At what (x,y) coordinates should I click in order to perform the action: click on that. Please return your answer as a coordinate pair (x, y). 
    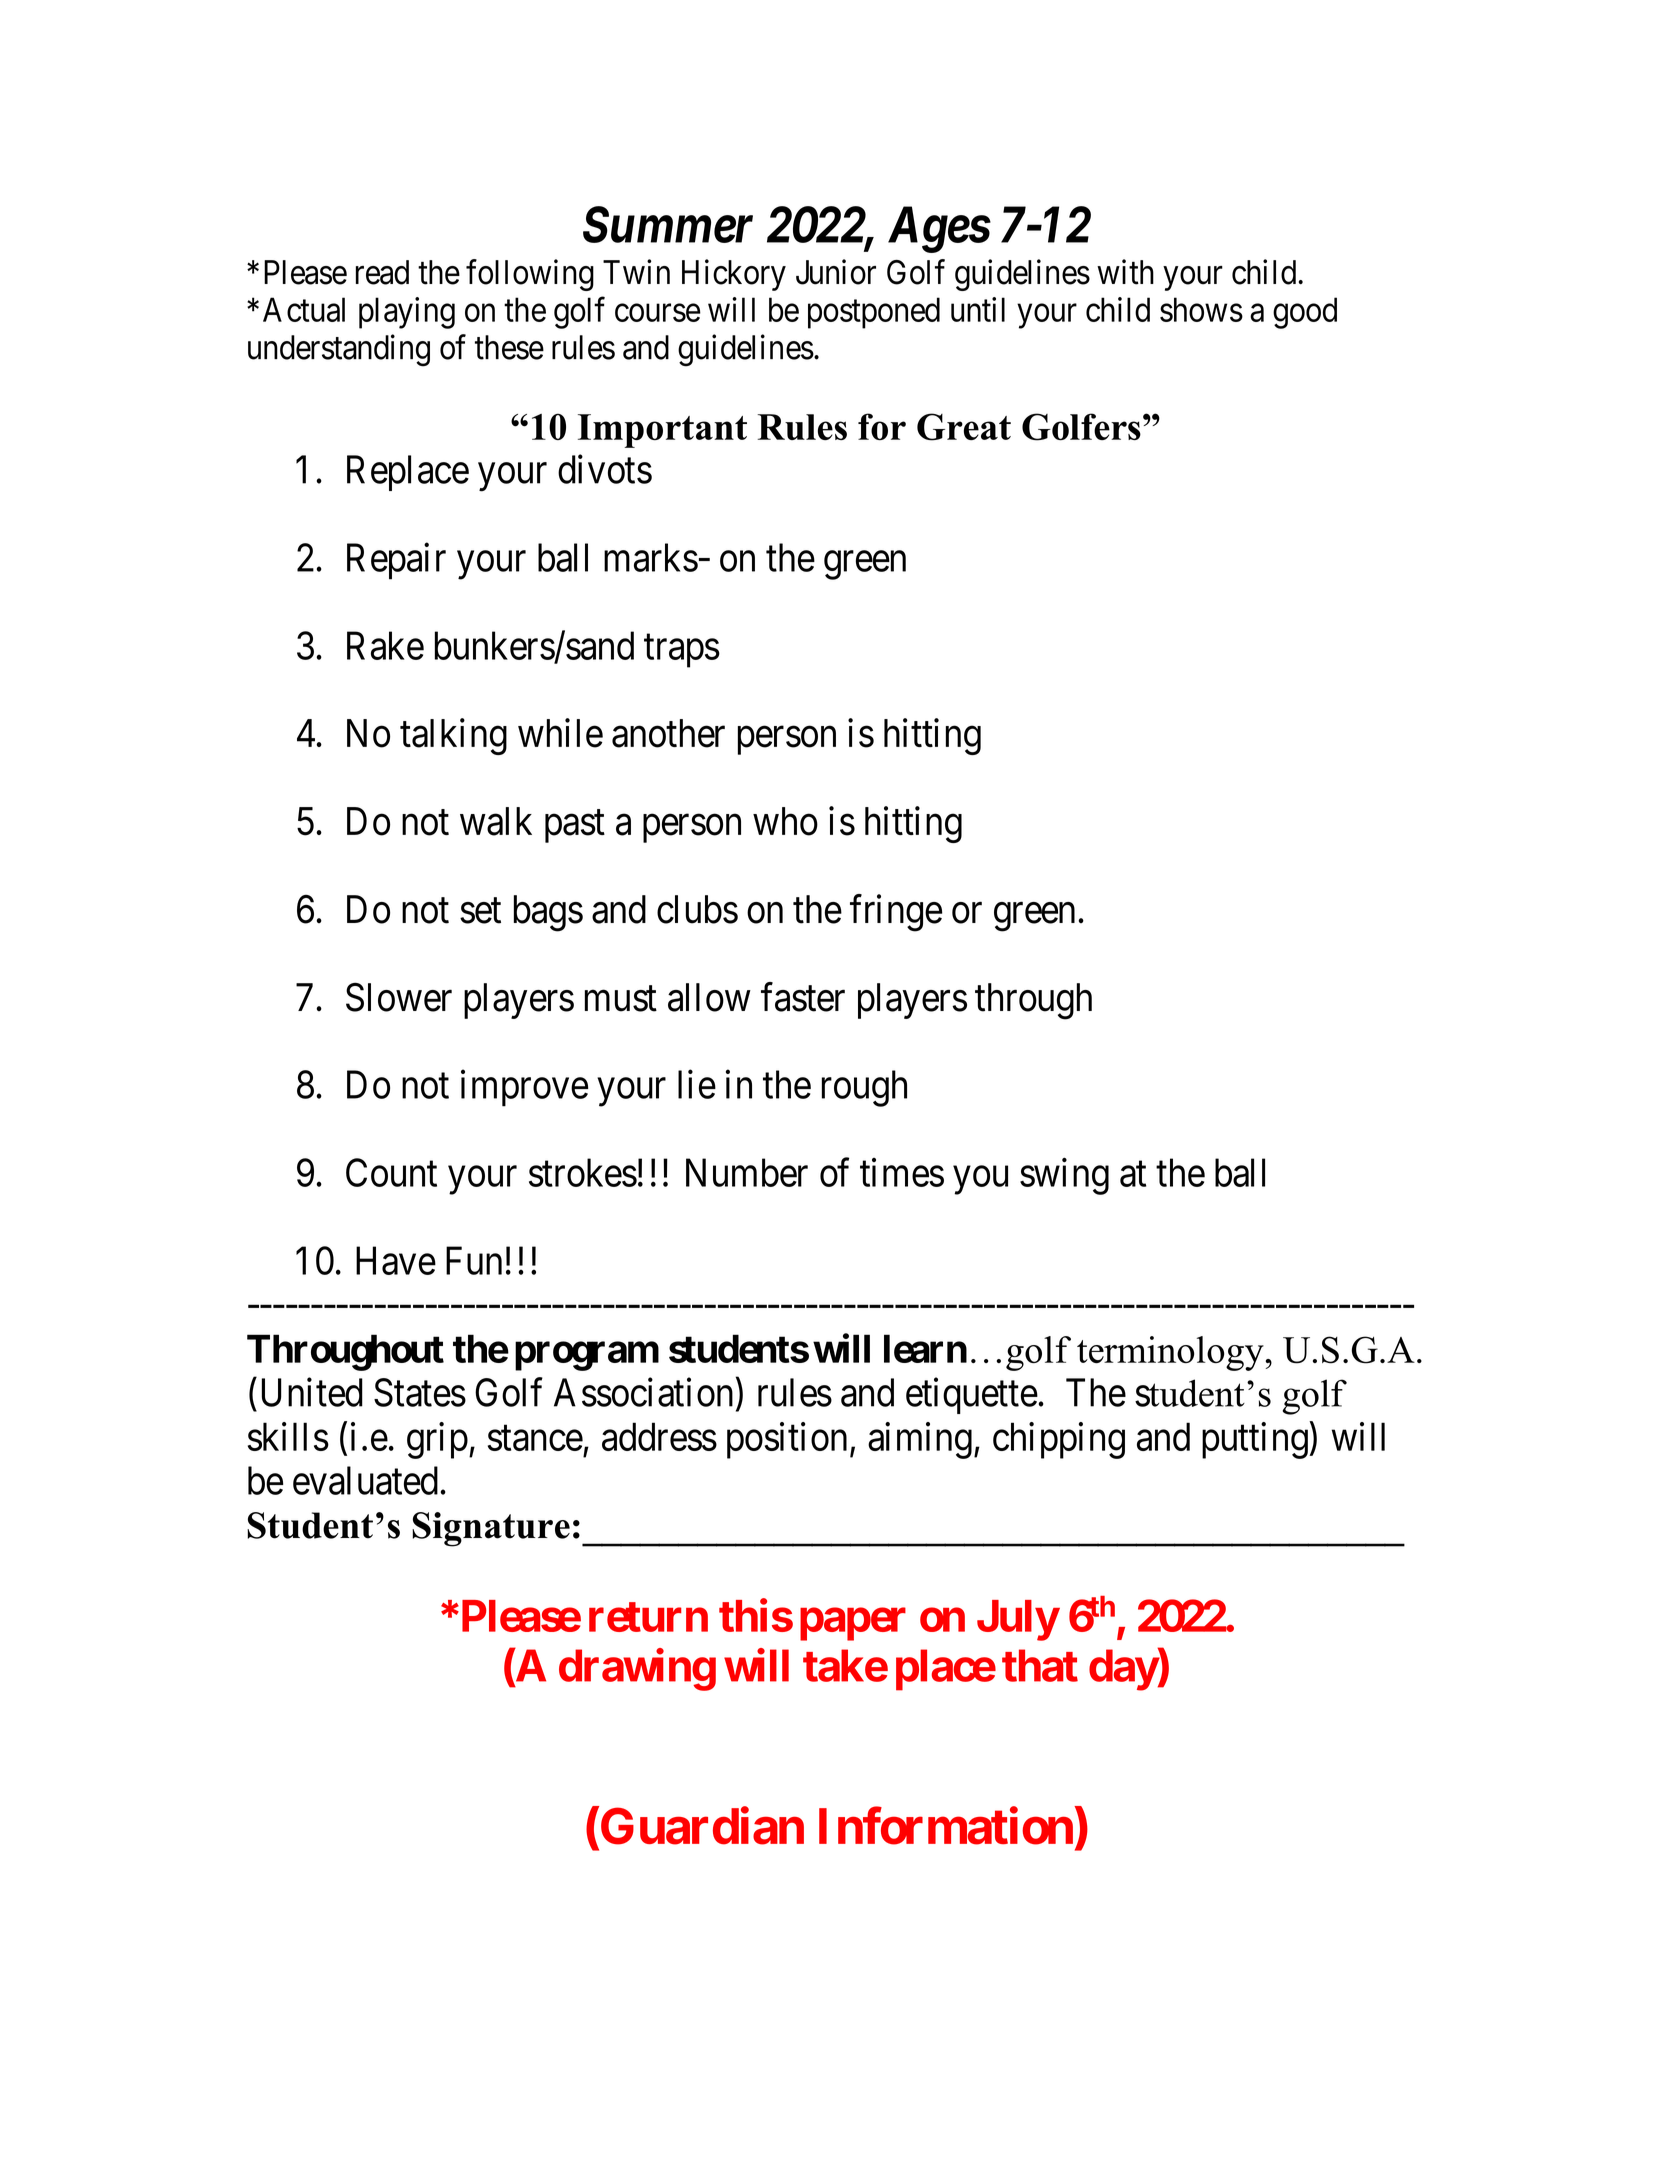
    Looking at the image, I should click on (1040, 1665).
